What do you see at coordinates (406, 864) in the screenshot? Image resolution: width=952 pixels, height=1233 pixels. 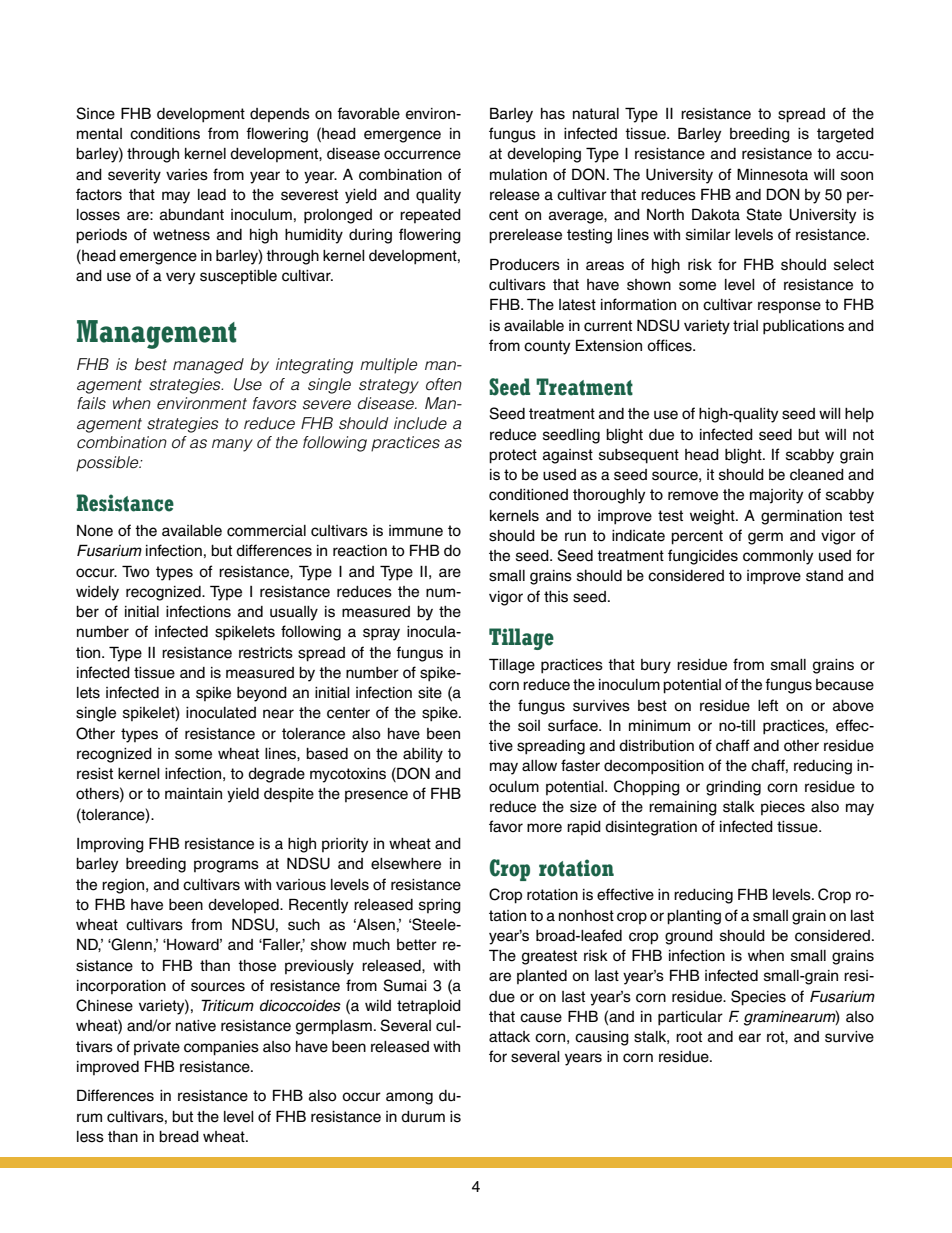 I see `elsewhere` at bounding box center [406, 864].
